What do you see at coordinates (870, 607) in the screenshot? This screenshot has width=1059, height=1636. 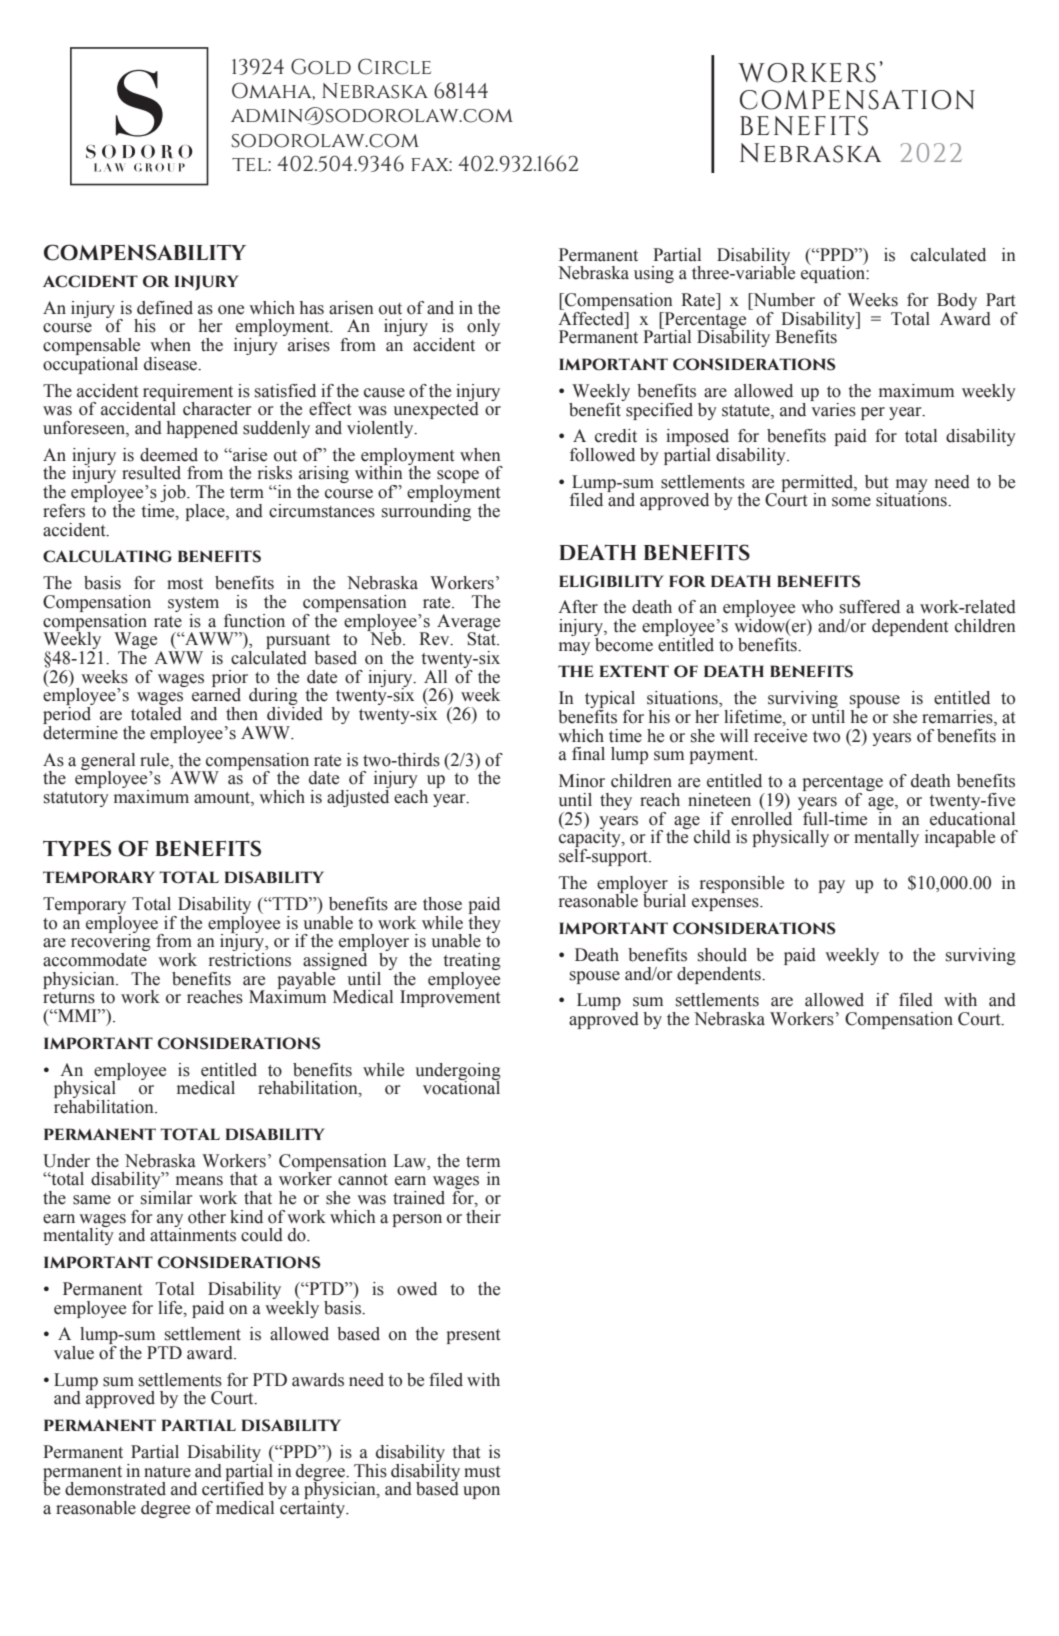 I see `suffered` at bounding box center [870, 607].
